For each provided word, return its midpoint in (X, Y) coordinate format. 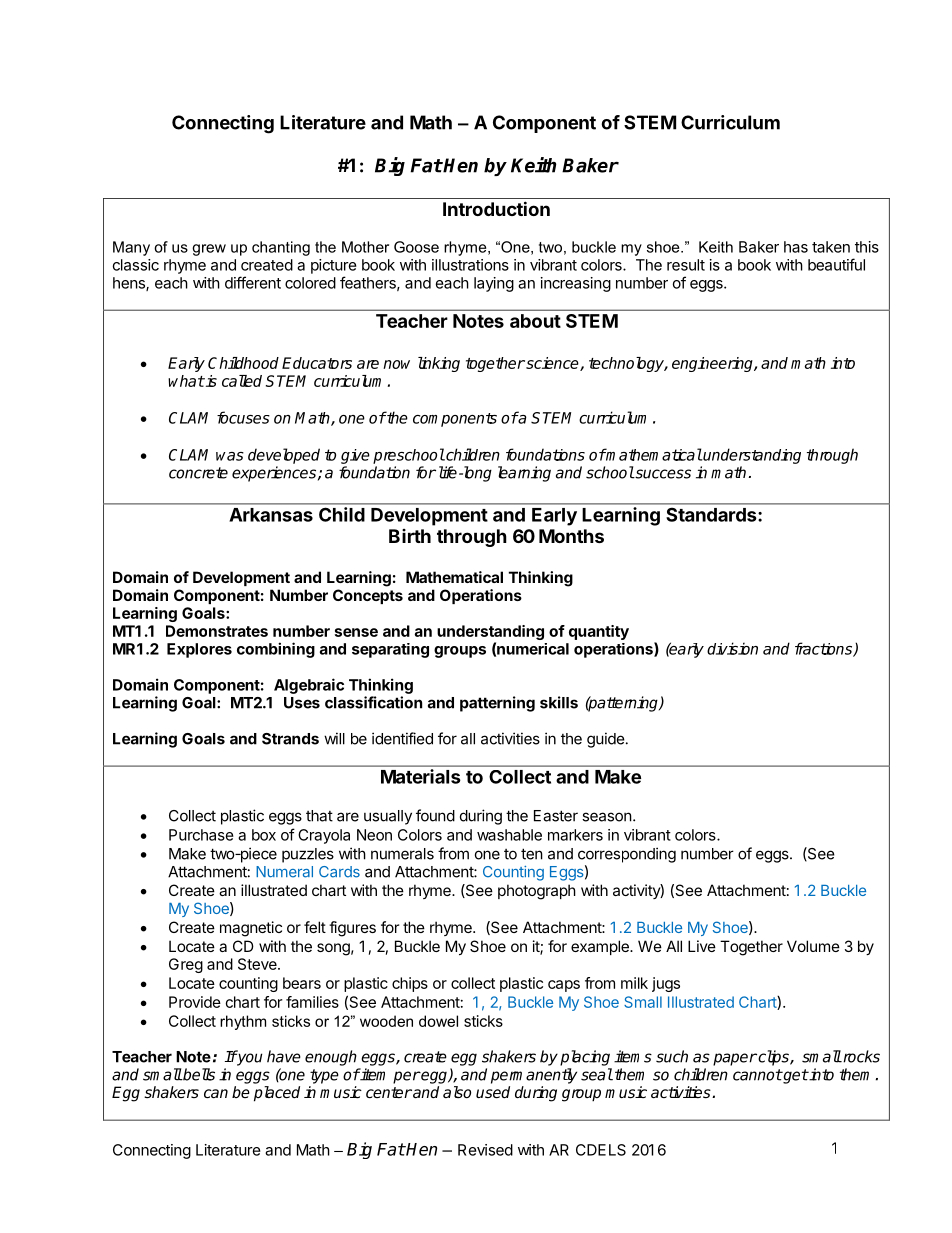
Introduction (496, 208)
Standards (711, 515)
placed (277, 1094)
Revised (485, 1150)
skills (559, 702)
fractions (825, 649)
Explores (199, 650)
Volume (813, 946)
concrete (198, 473)
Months (571, 536)
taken (831, 247)
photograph (537, 892)
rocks (860, 1056)
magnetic (251, 929)
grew (209, 250)
